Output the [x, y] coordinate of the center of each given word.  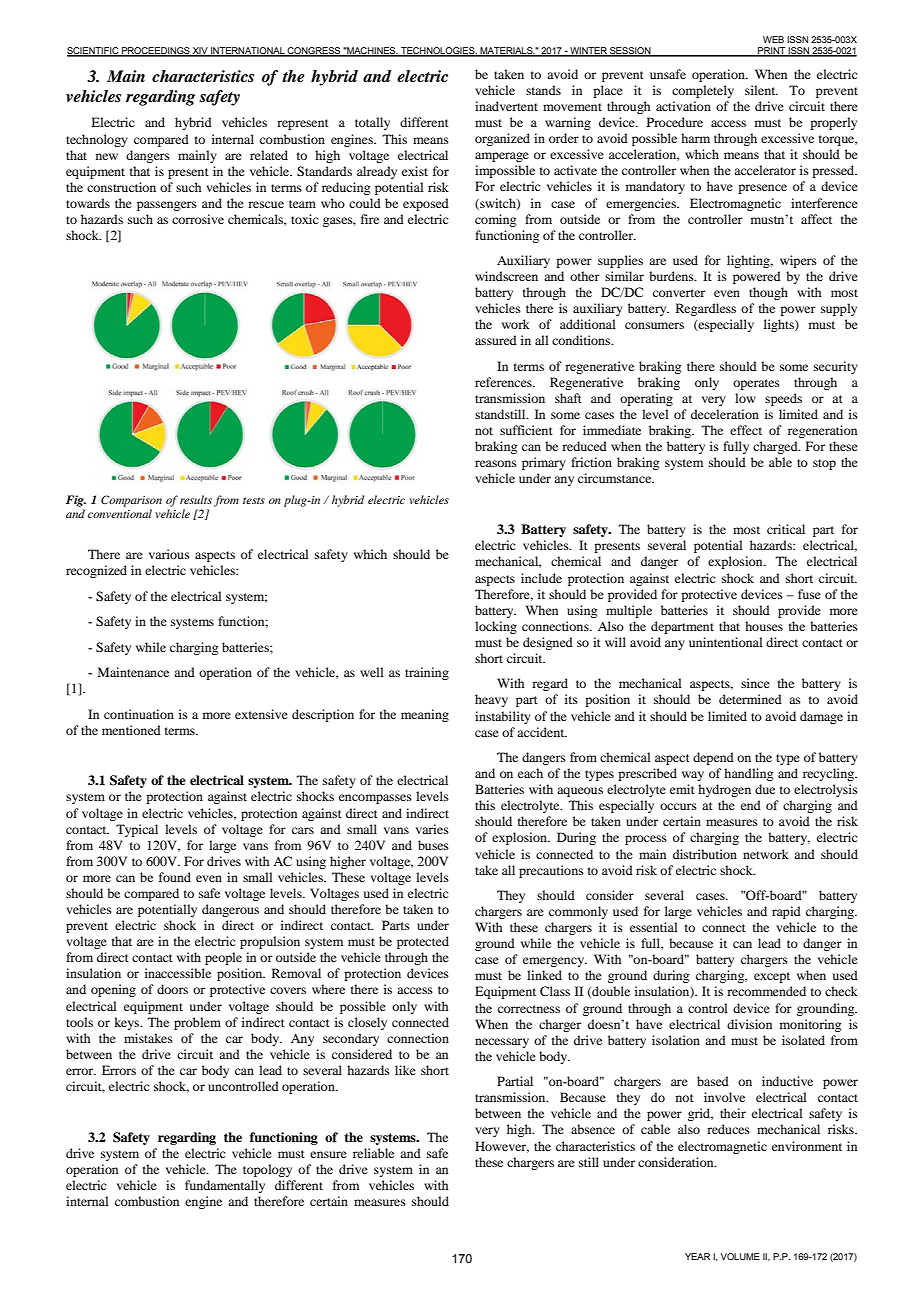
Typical [137, 830]
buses [433, 845]
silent [761, 90]
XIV [200, 51]
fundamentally [225, 1186]
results [196, 499]
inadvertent [506, 106]
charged [776, 447]
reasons [496, 463]
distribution [705, 854]
